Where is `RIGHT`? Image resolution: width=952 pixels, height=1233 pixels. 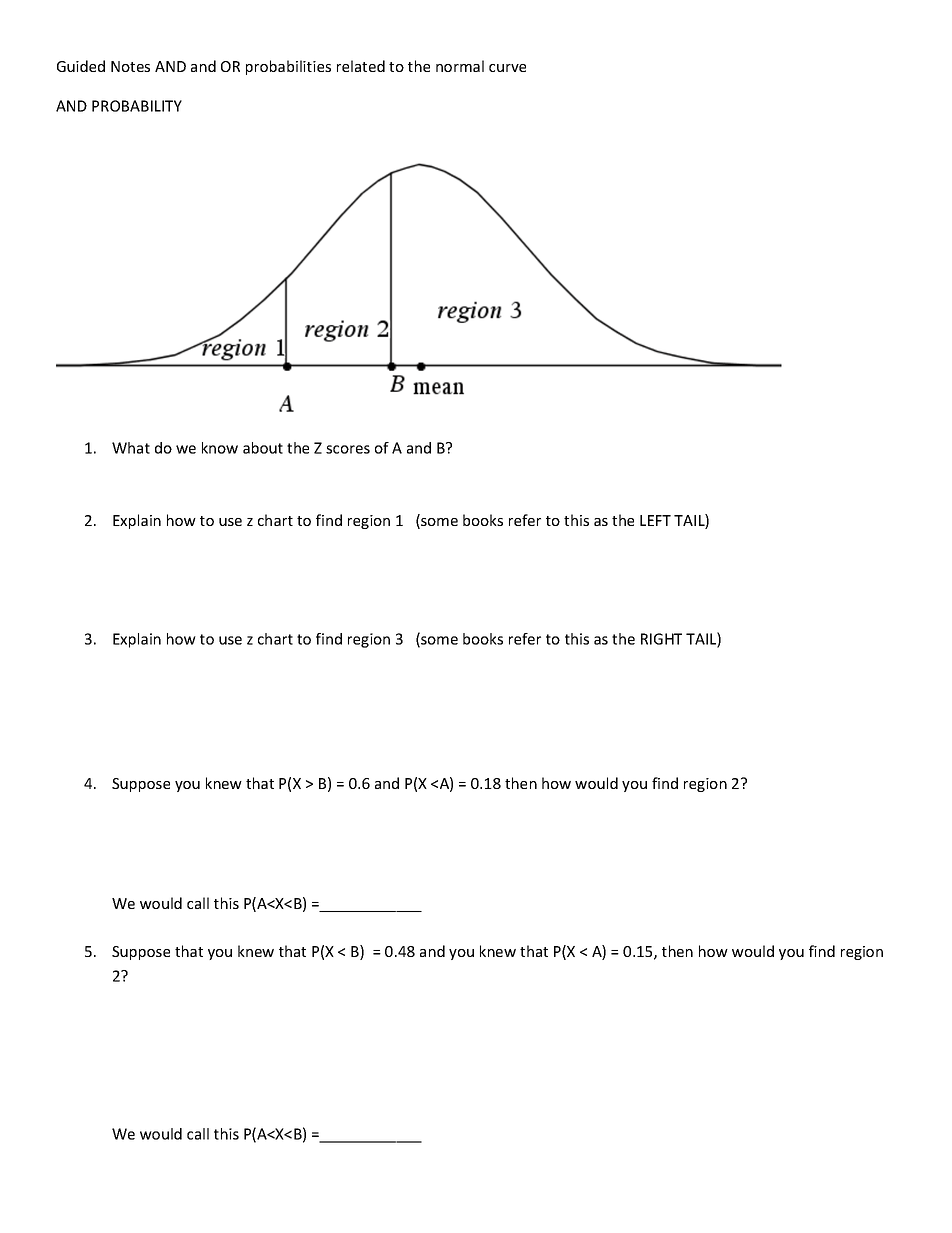
RIGHT is located at coordinates (661, 639).
